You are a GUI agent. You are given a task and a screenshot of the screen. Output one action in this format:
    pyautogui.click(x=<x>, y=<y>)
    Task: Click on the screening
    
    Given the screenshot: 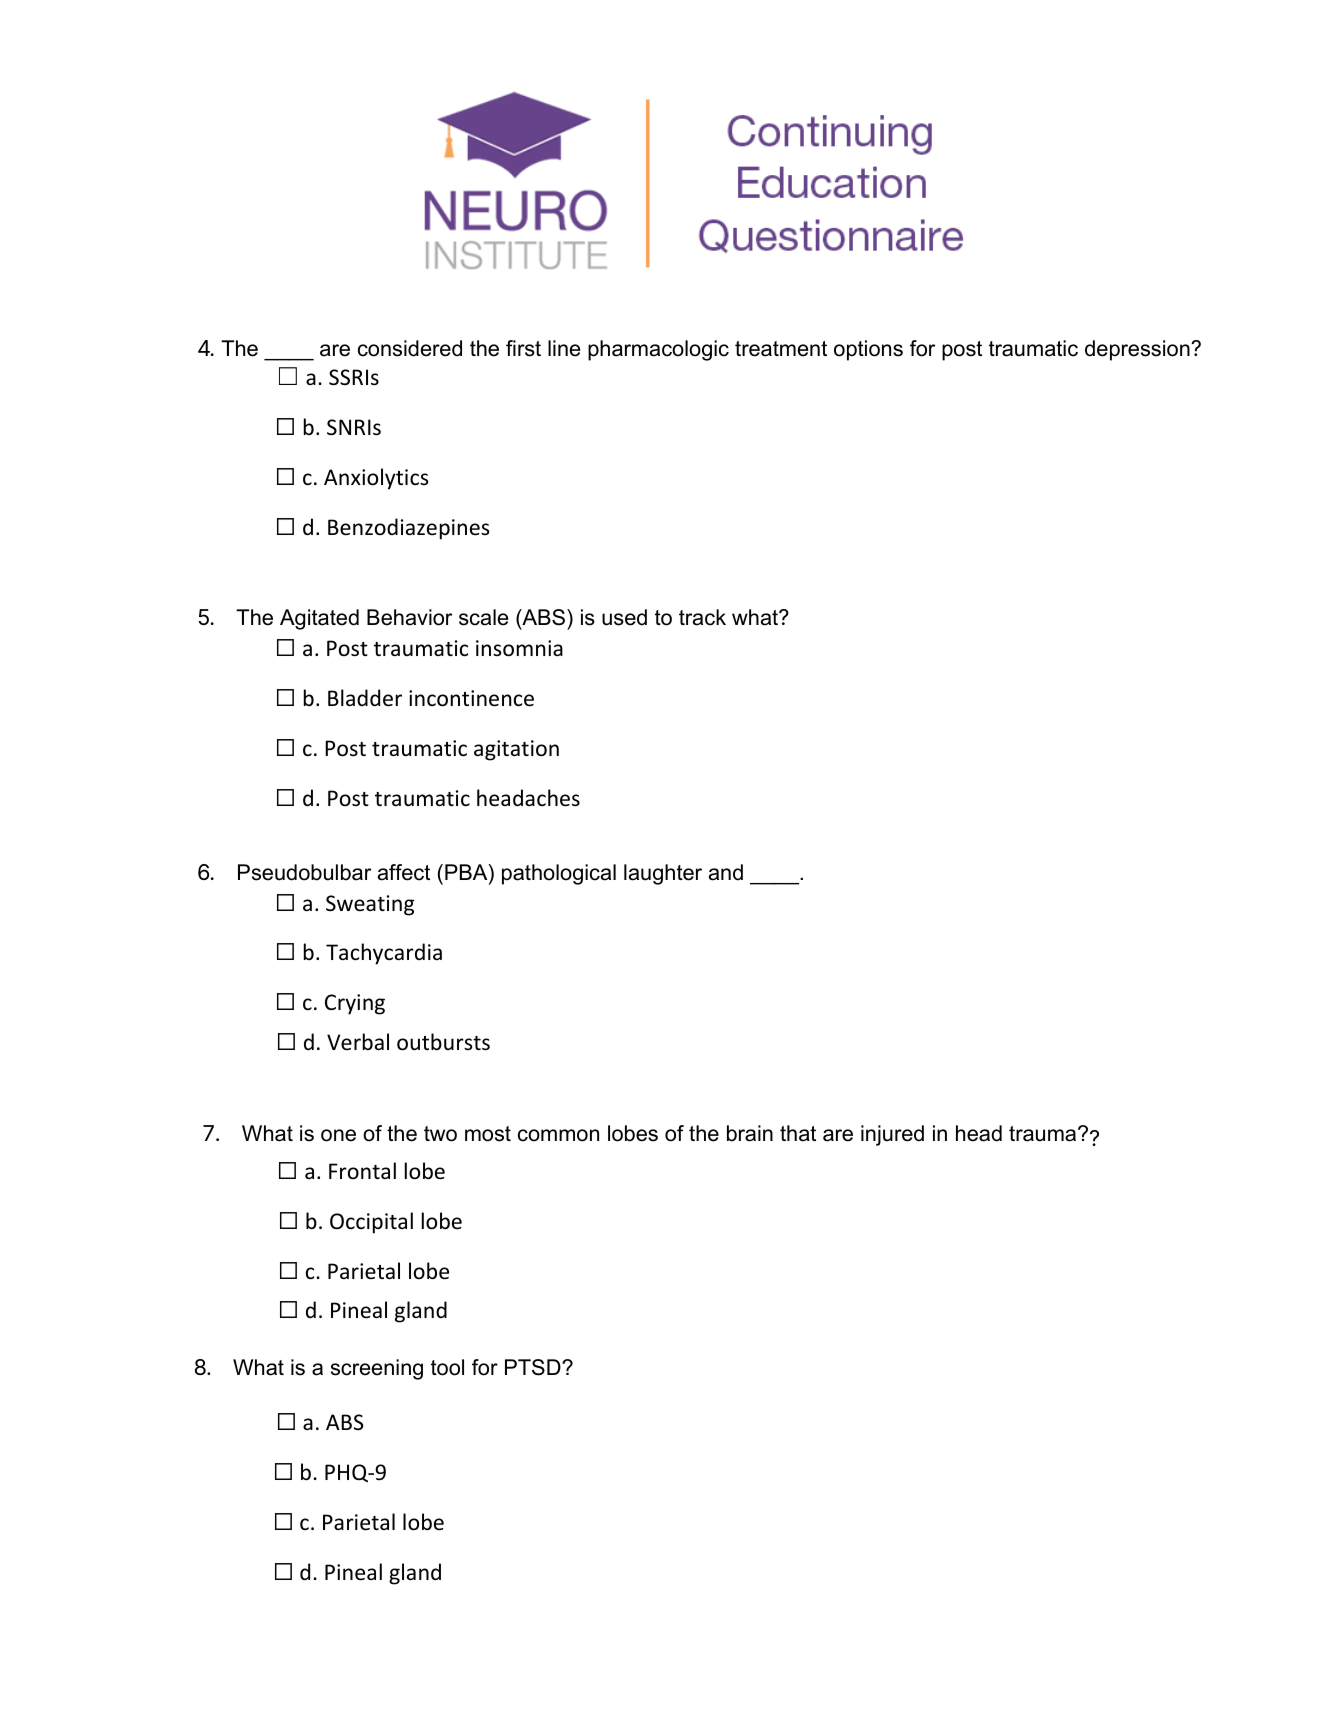 What is the action you would take?
    pyautogui.click(x=377, y=1369)
